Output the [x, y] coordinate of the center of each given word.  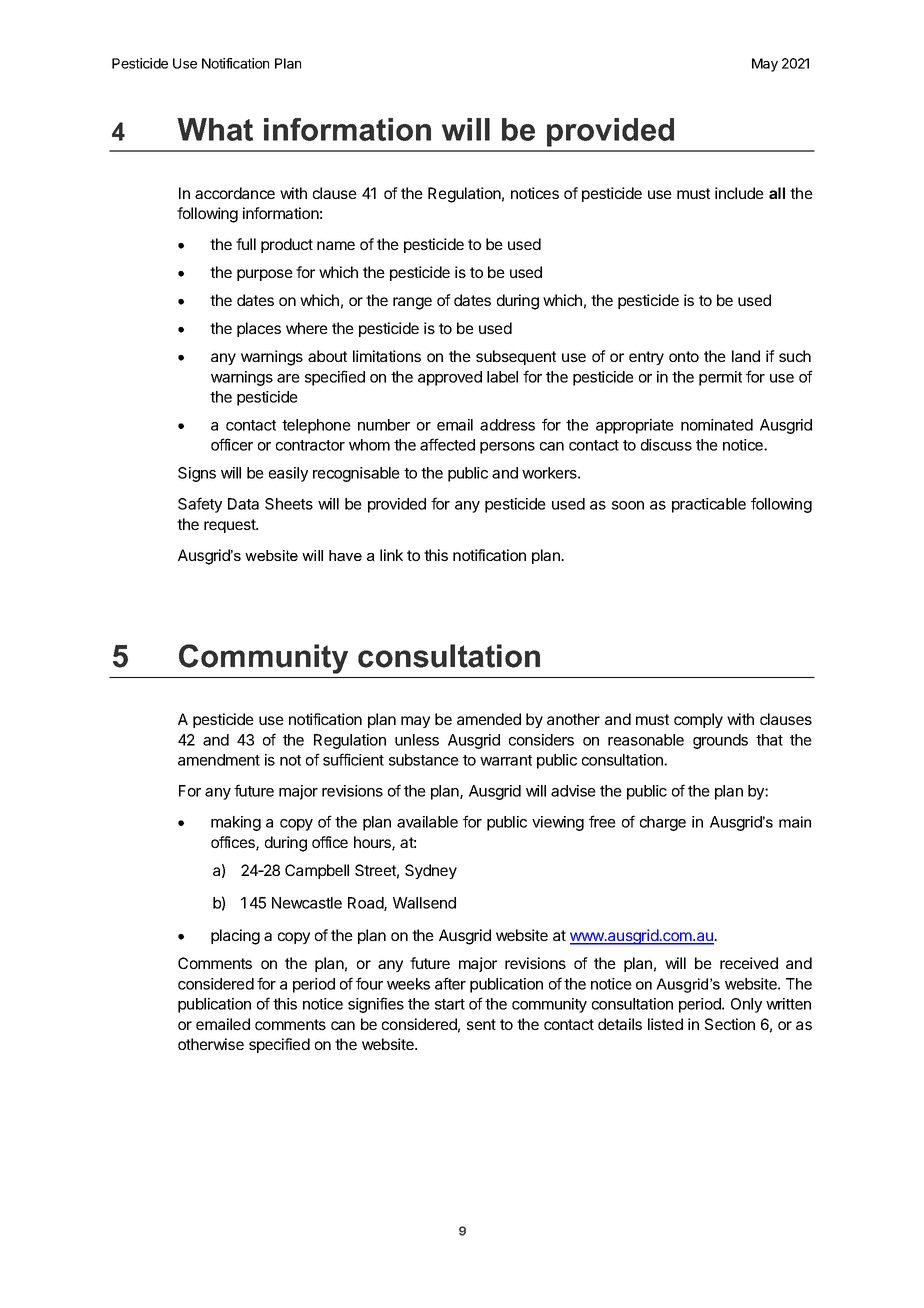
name [336, 245]
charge [663, 823]
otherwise [211, 1044]
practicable [709, 505]
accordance [235, 193]
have [345, 555]
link [391, 555]
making [236, 823]
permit [720, 378]
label [502, 377]
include [739, 193]
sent [481, 1024]
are [288, 378]
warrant [506, 760]
